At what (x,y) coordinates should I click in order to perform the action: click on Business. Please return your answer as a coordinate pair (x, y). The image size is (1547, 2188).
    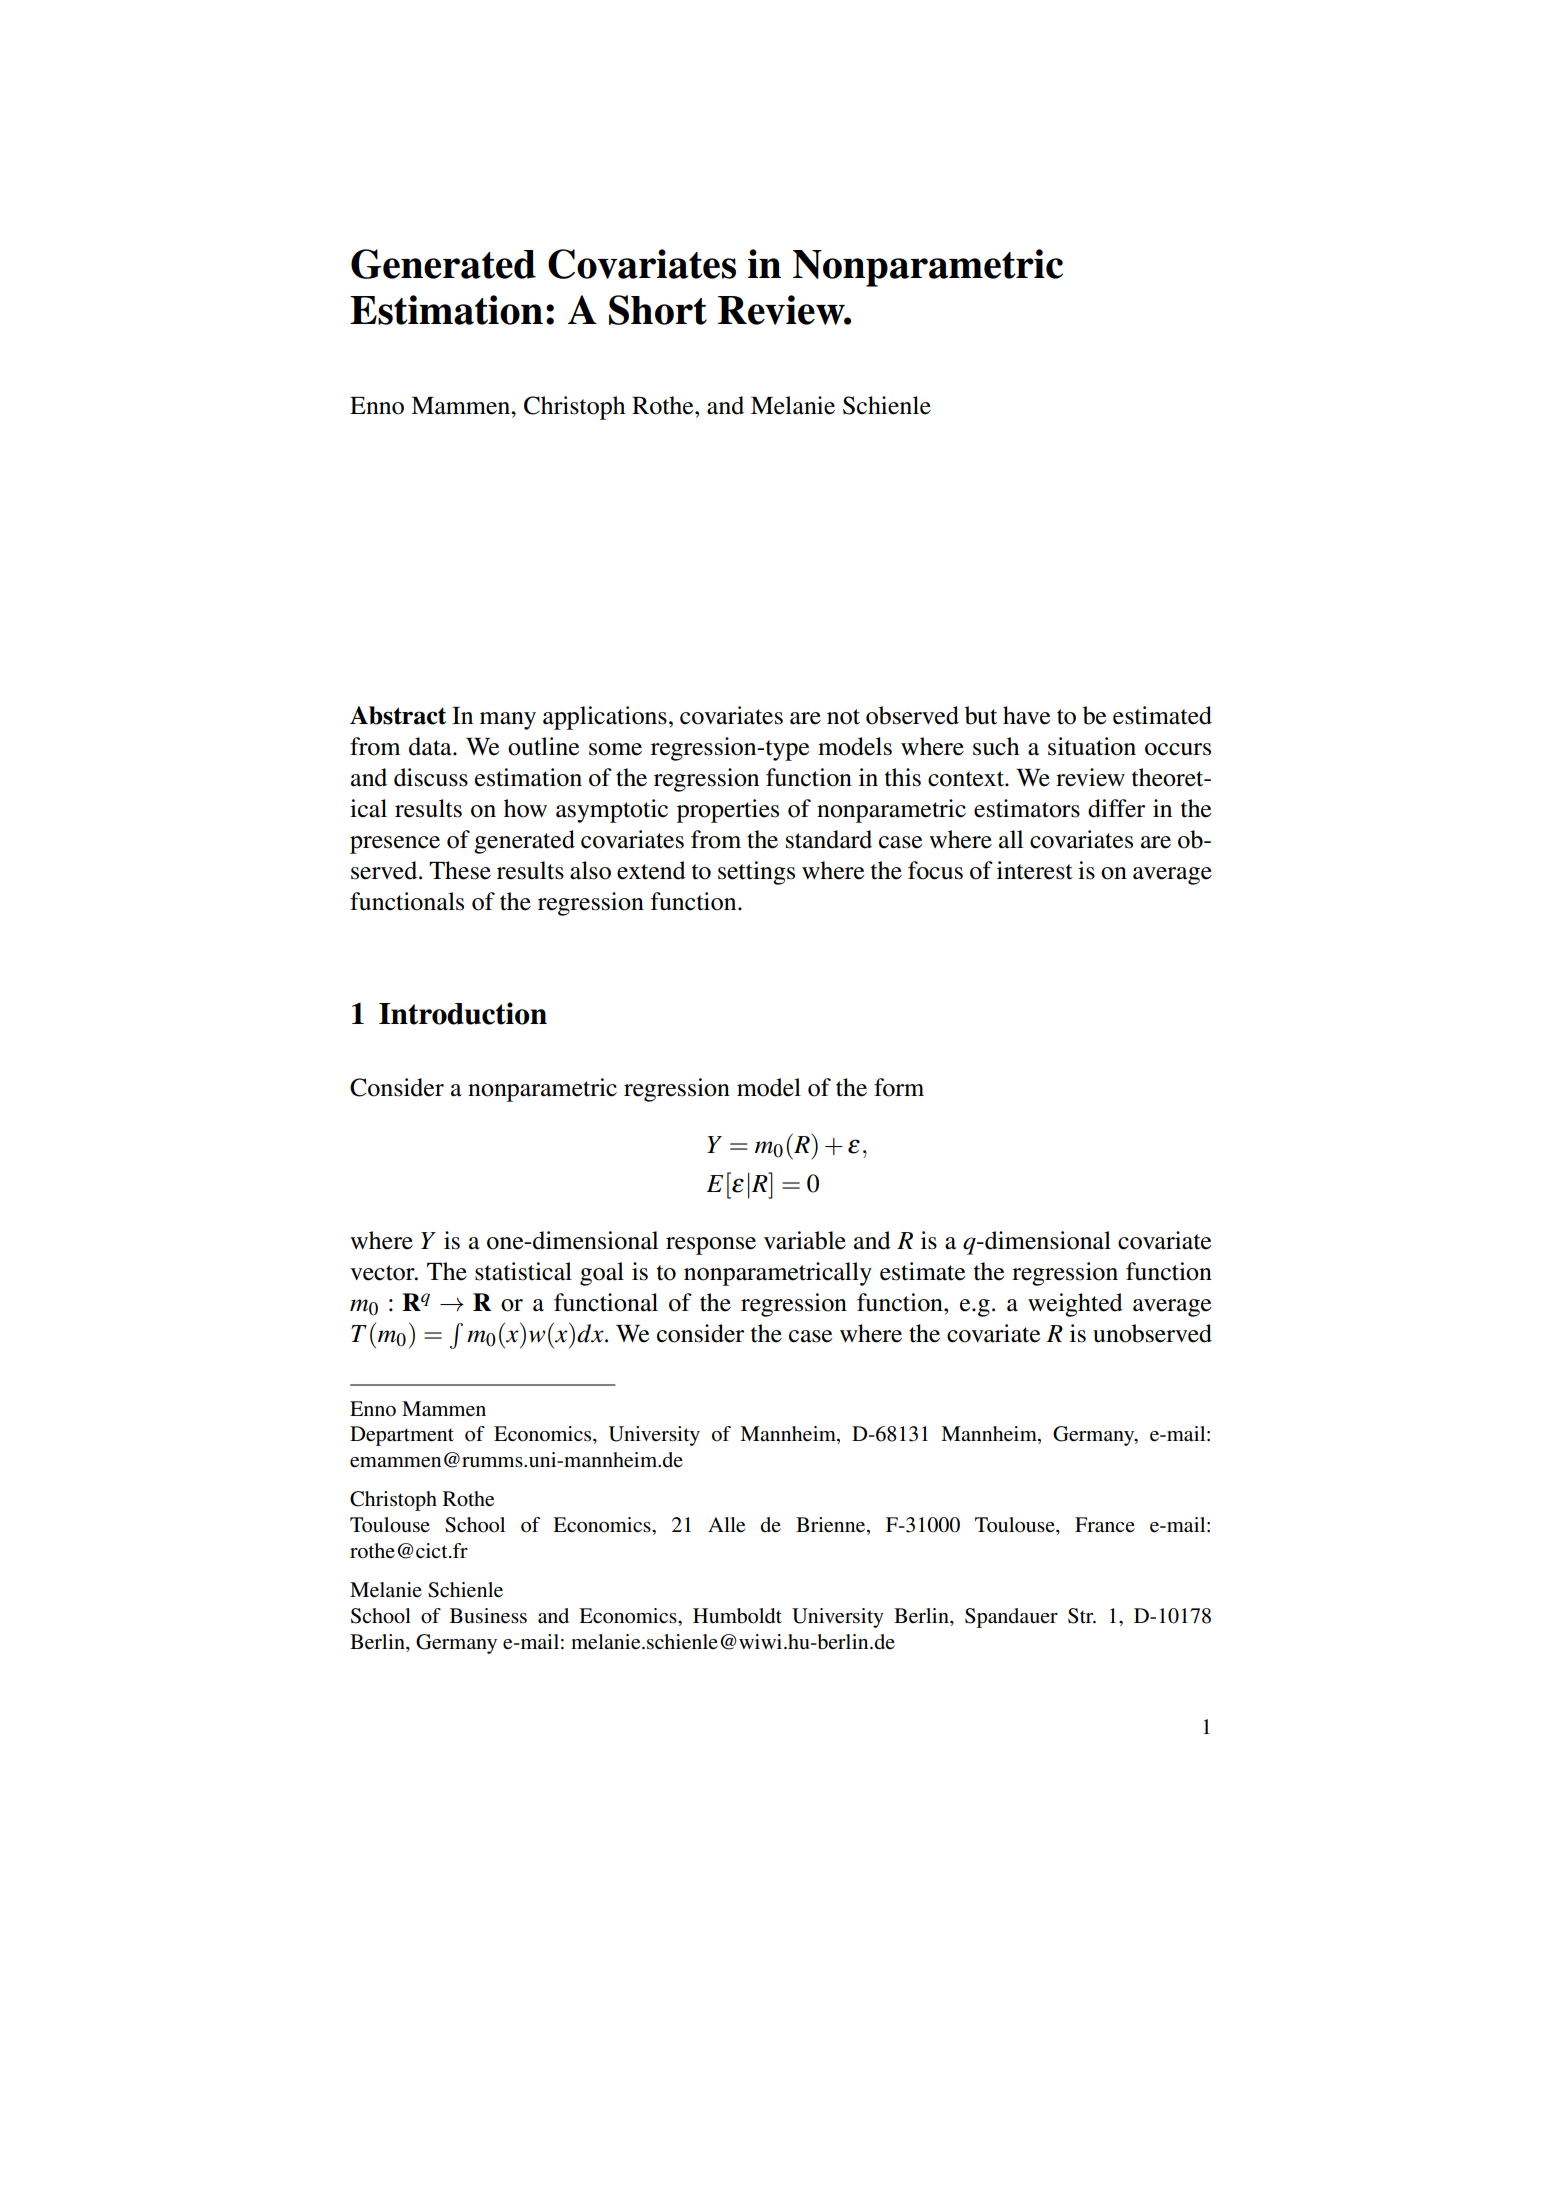
    Looking at the image, I should click on (488, 1616).
